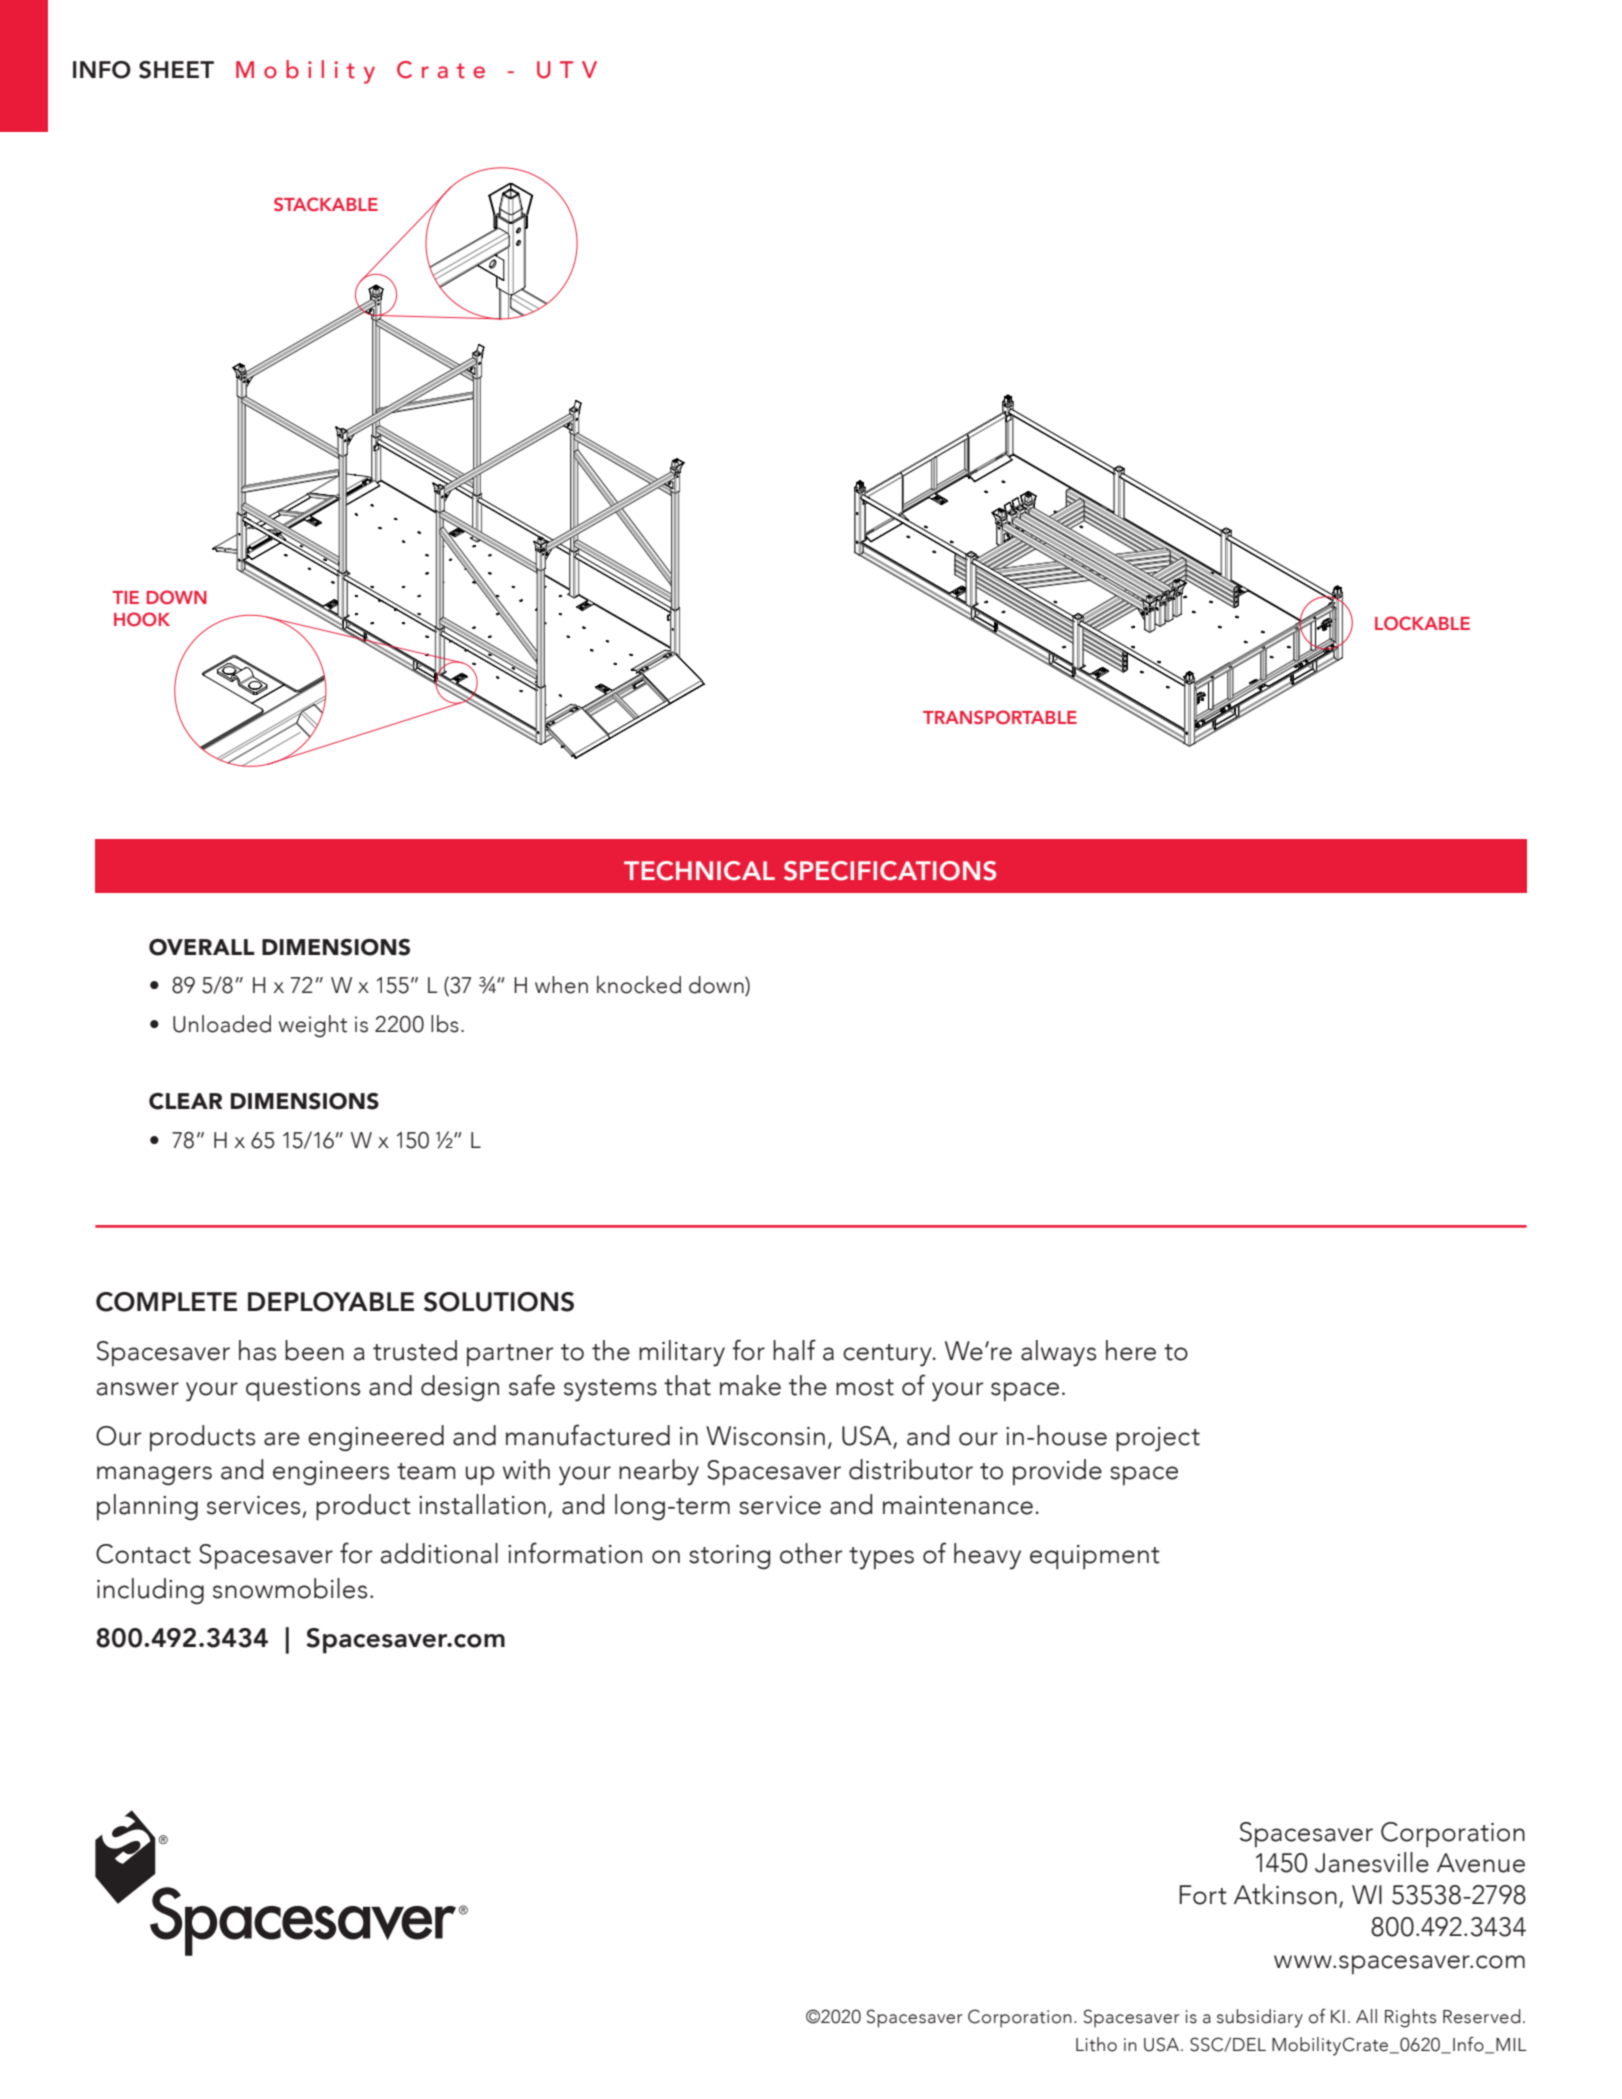 The image size is (1622, 2099). What do you see at coordinates (176, 70) in the page?
I see `SHEET` at bounding box center [176, 70].
